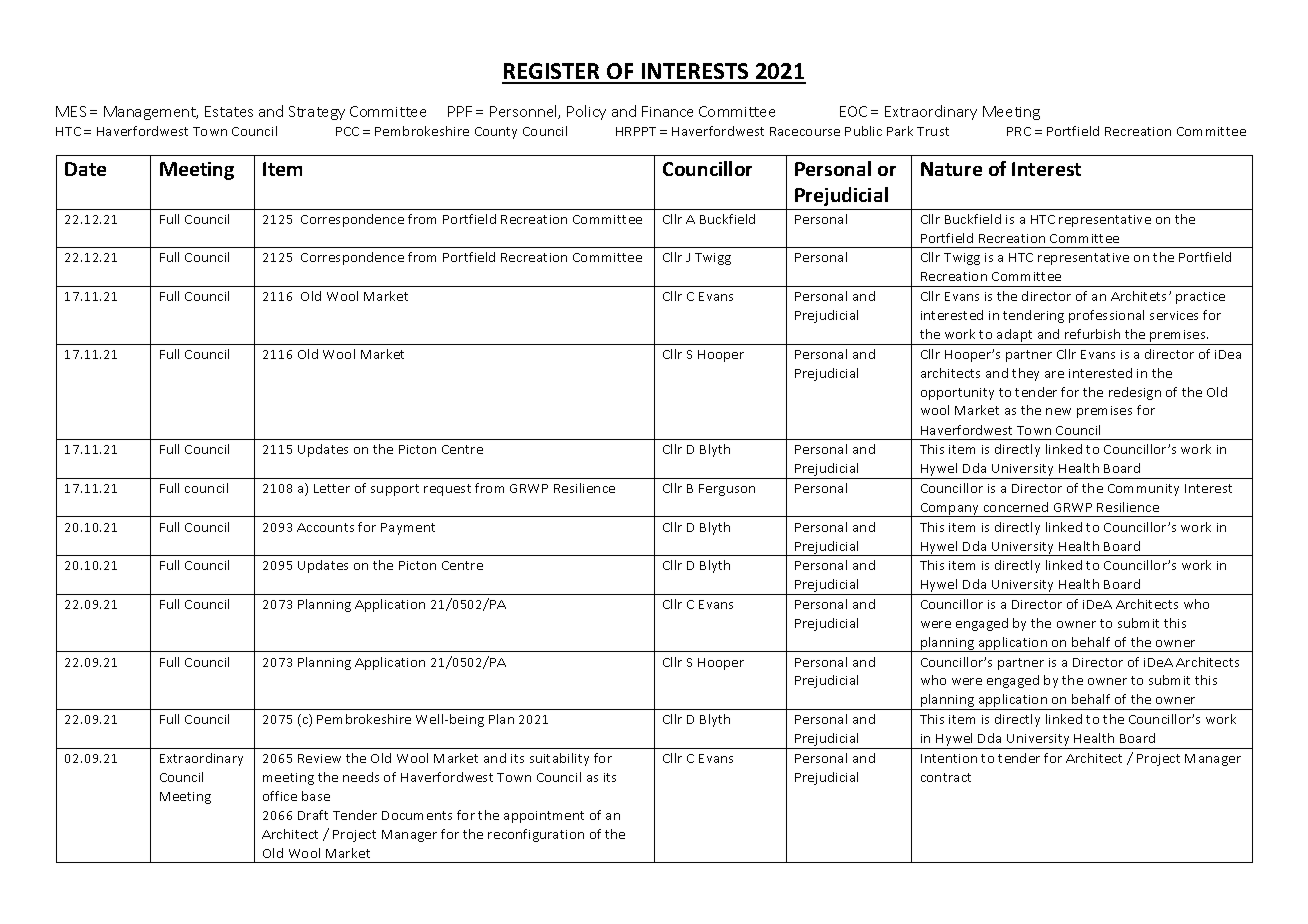 This screenshot has height=924, width=1308. Describe the element at coordinates (229, 111) in the screenshot. I see `Estates` at that location.
